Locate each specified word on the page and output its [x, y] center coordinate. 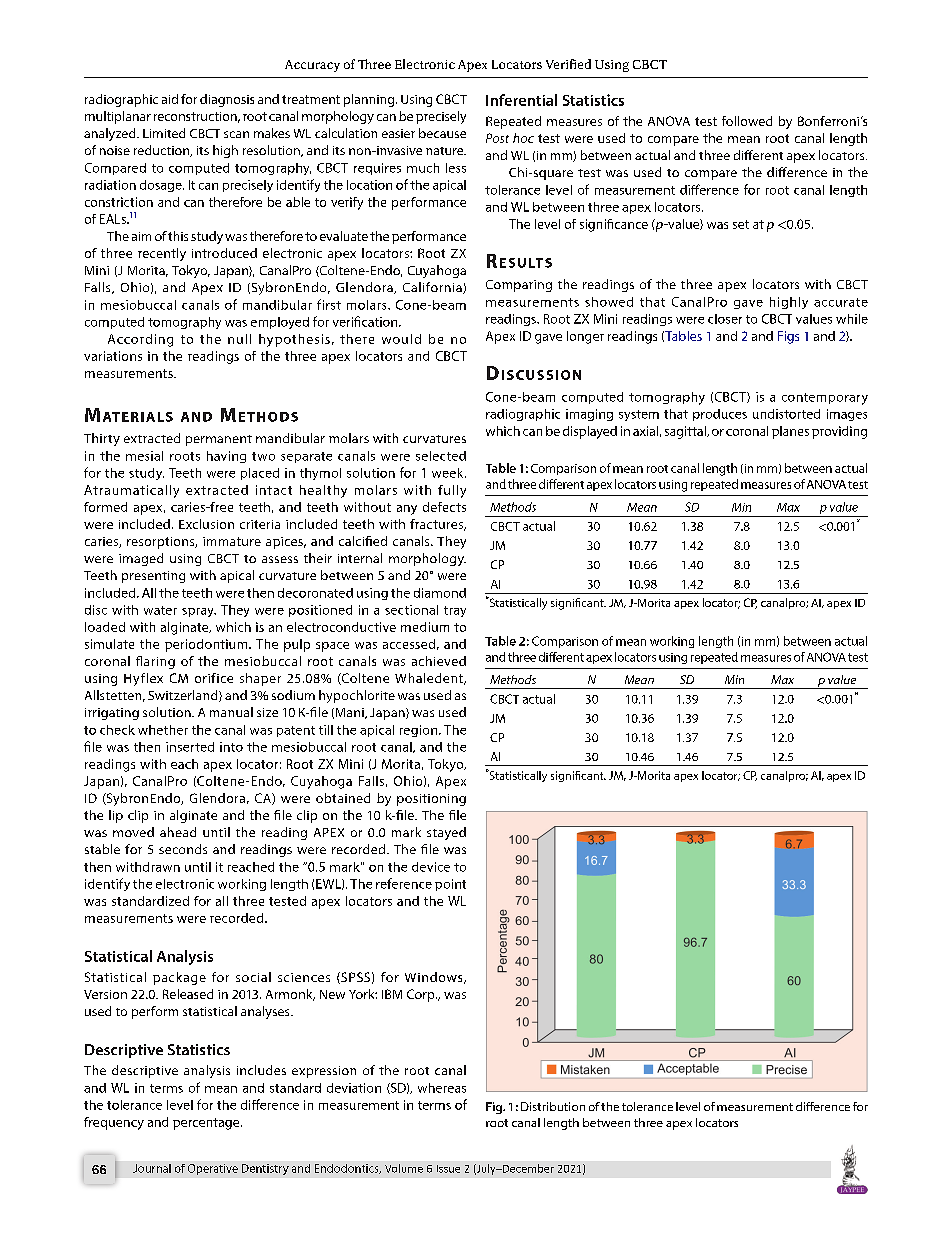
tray [455, 611]
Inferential [521, 100]
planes [790, 432]
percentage [207, 1124]
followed [747, 121]
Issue [448, 1169]
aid [170, 99]
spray [199, 612]
